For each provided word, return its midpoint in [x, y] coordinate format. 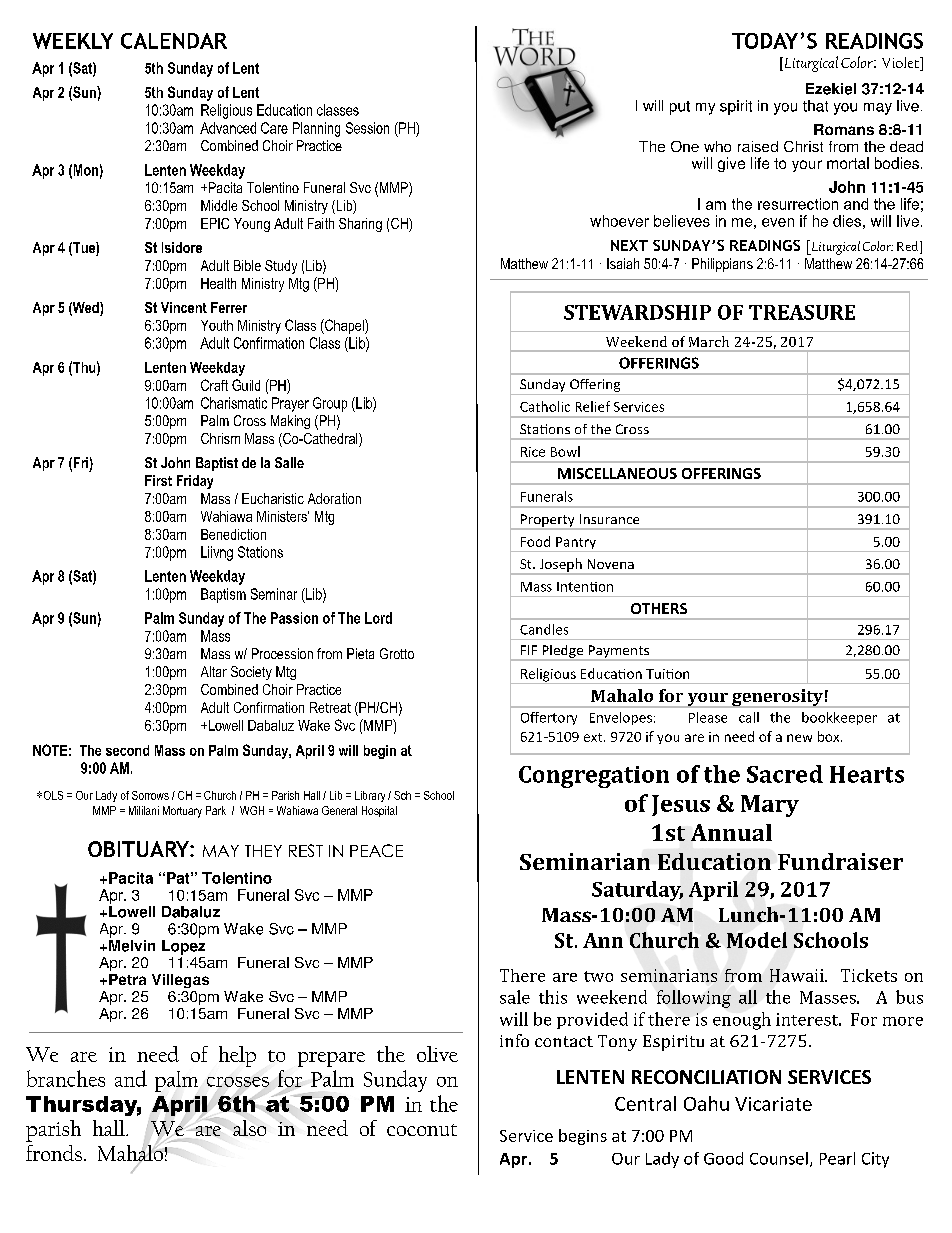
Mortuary [182, 812]
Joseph [560, 566]
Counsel [779, 1158]
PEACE [376, 850]
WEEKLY [73, 41]
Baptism [223, 595]
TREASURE [802, 312]
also [249, 1128]
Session [367, 128]
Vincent [184, 307]
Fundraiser [840, 861]
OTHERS [659, 608]
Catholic [545, 406]
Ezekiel [831, 89]
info [514, 1040]
